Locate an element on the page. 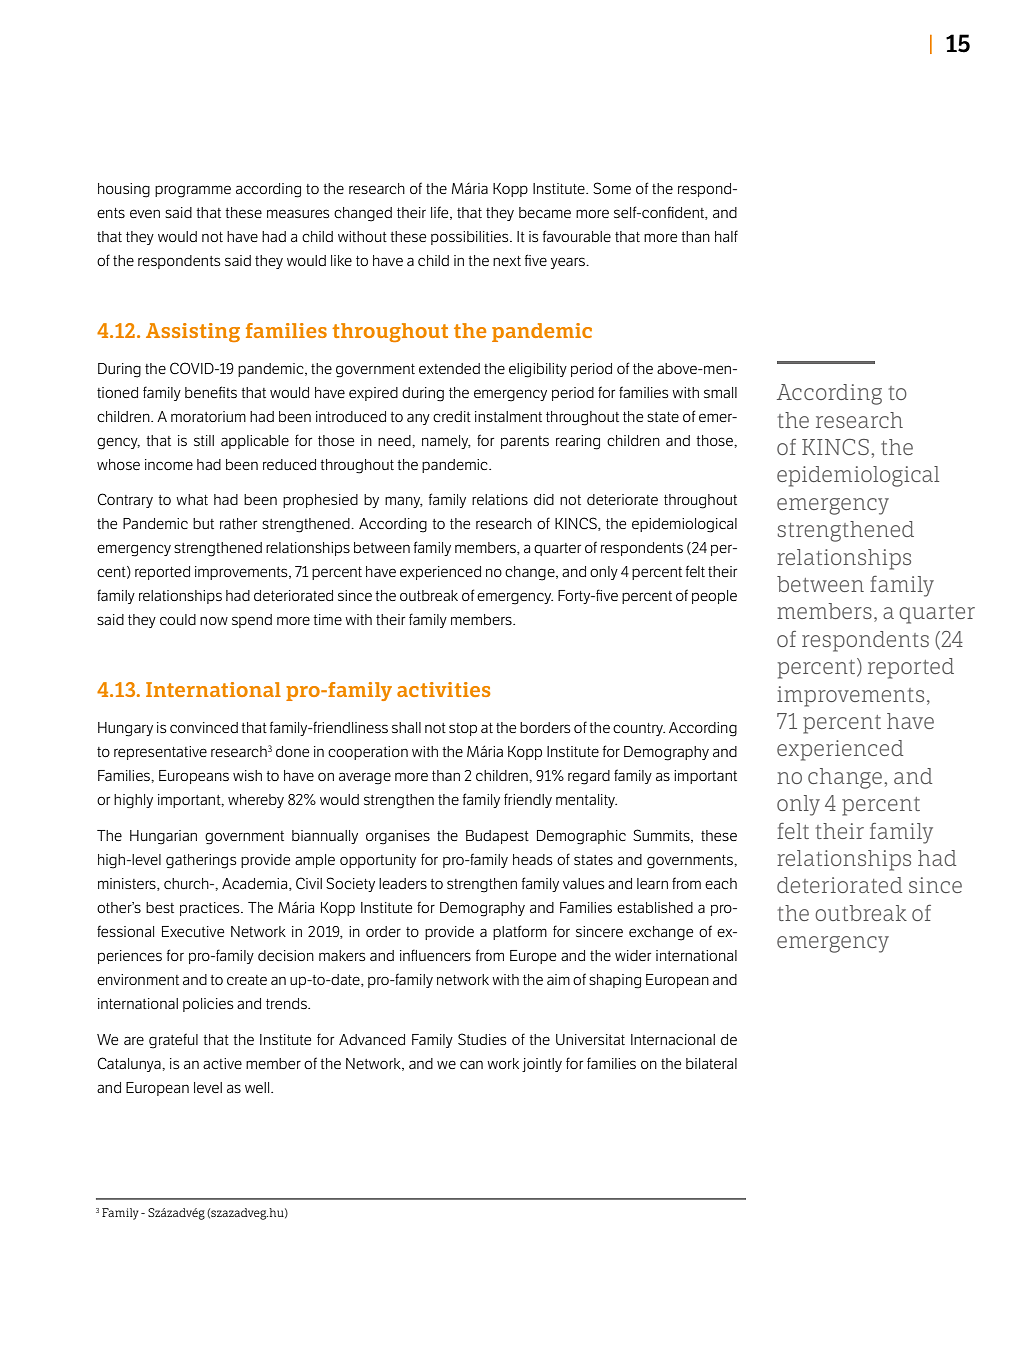  regard is located at coordinates (589, 777).
